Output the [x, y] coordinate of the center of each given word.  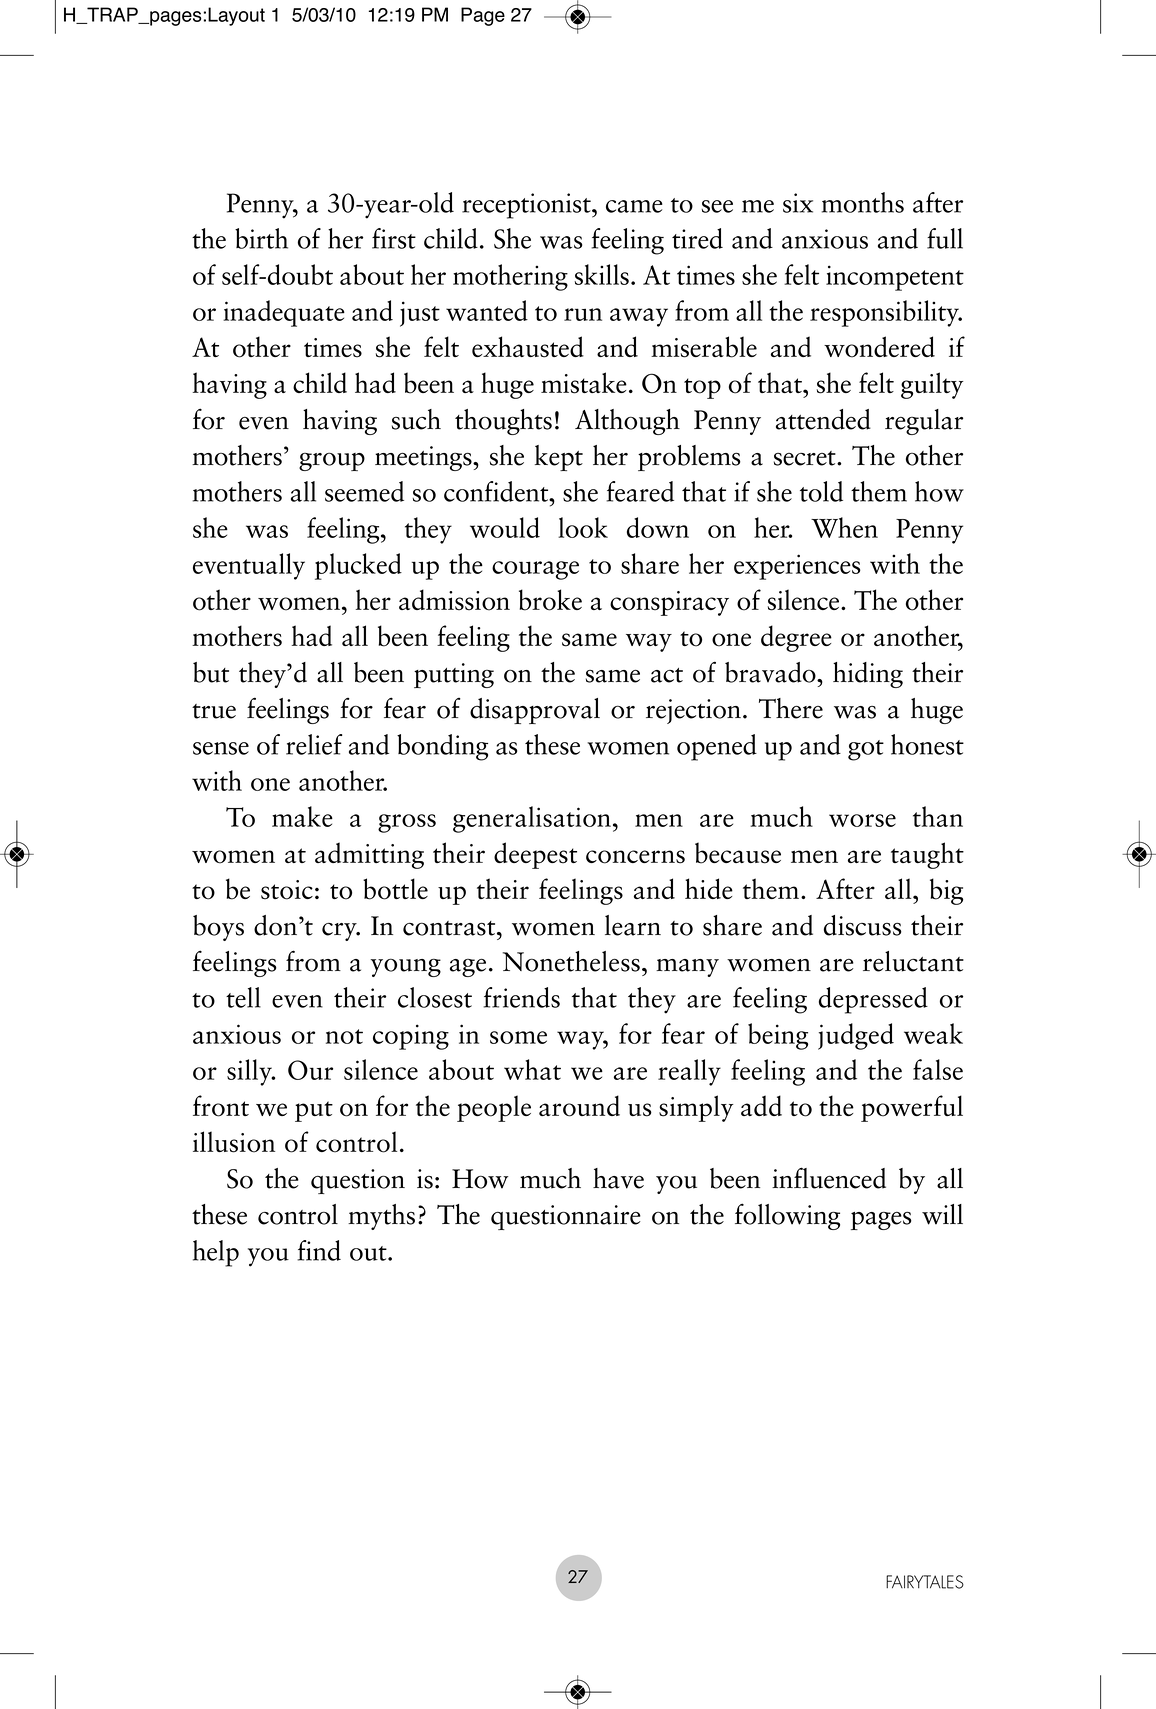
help [216, 1253]
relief [314, 744]
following [787, 1216]
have [618, 1178]
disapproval [535, 711]
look [583, 527]
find [319, 1250]
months [863, 202]
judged [856, 1036]
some [518, 1037]
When [844, 527]
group [332, 461]
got [866, 750]
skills [601, 274]
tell [243, 997]
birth [261, 238]
